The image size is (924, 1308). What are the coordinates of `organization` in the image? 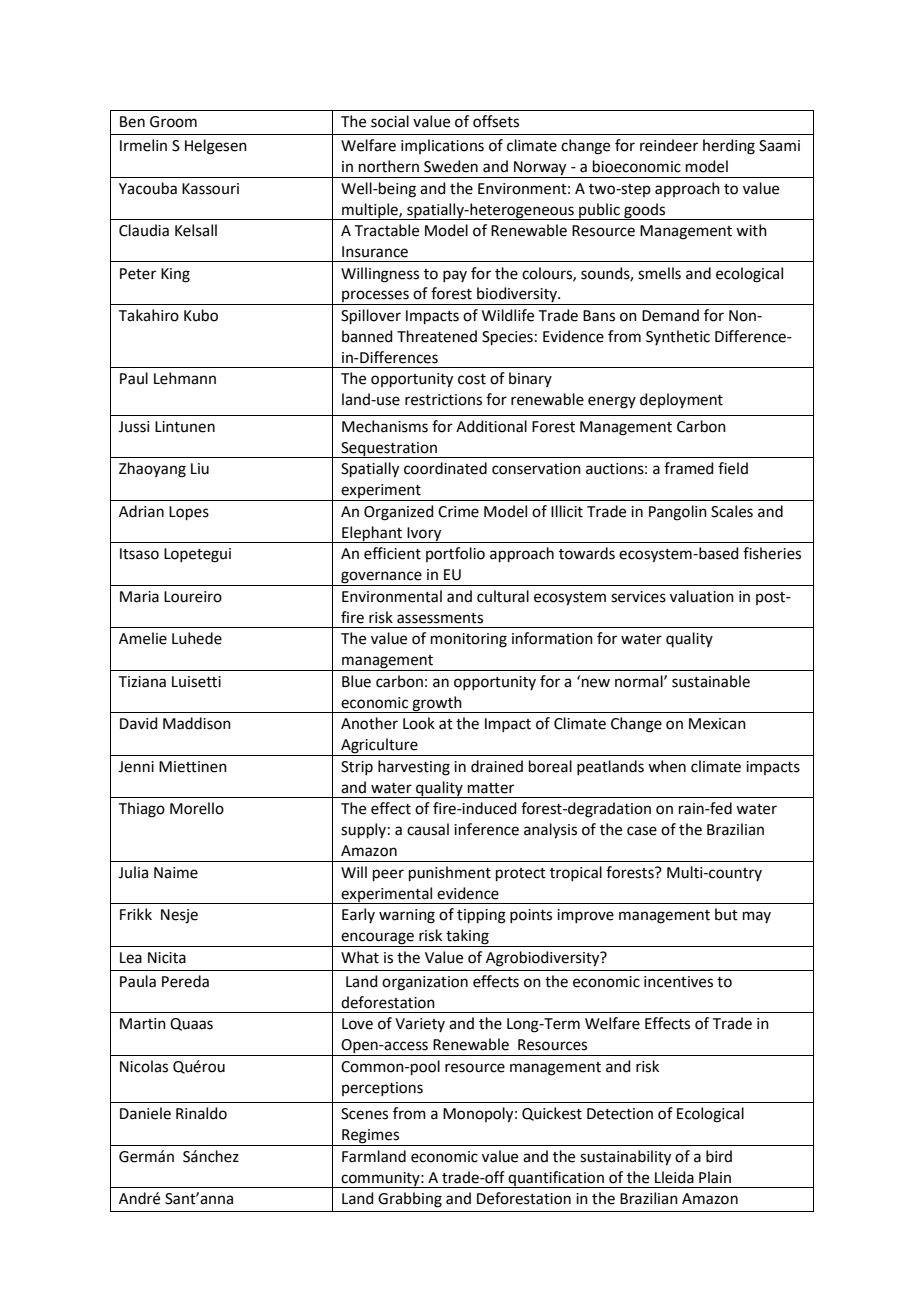 It's located at (425, 983).
